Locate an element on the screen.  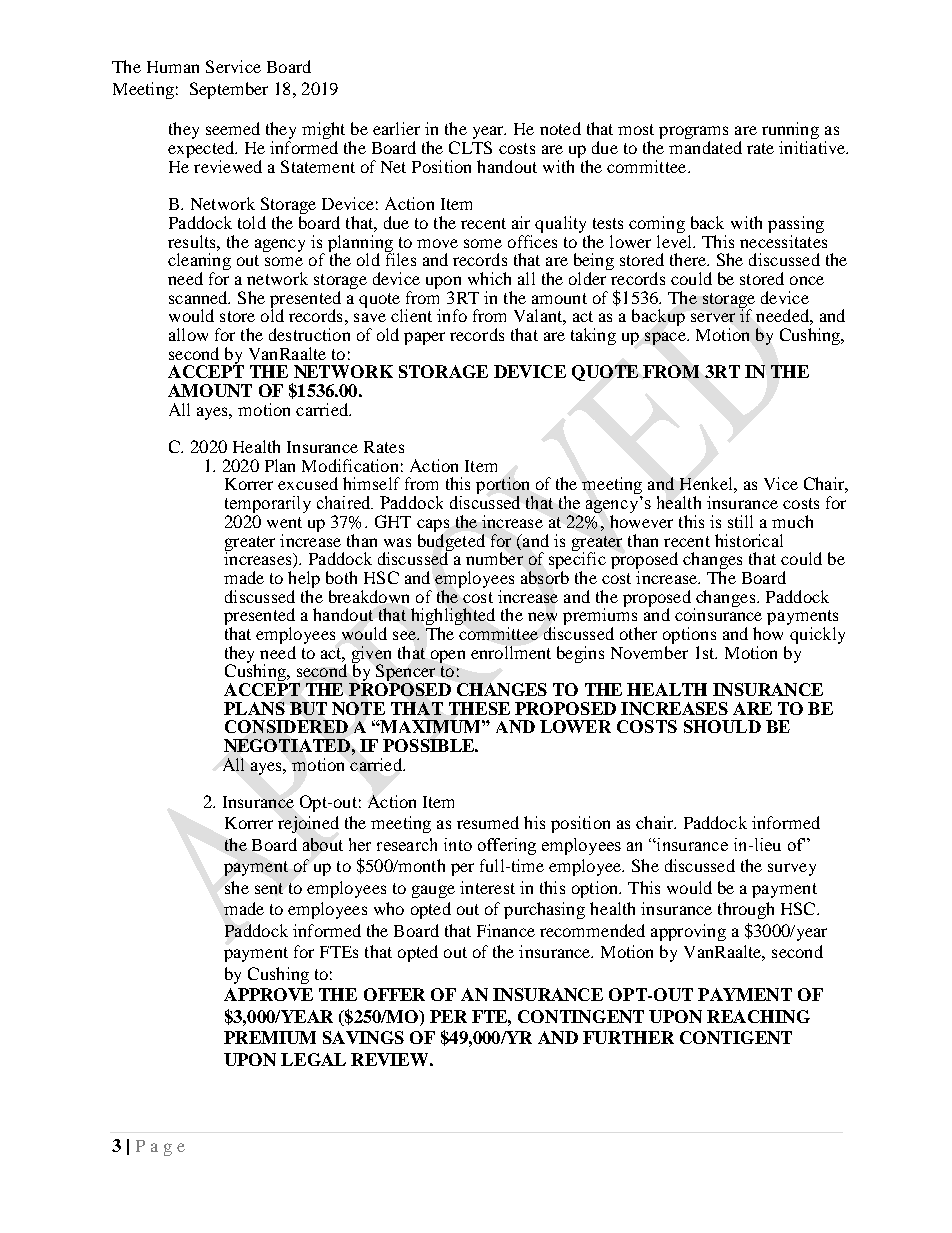
number is located at coordinates (494, 558).
